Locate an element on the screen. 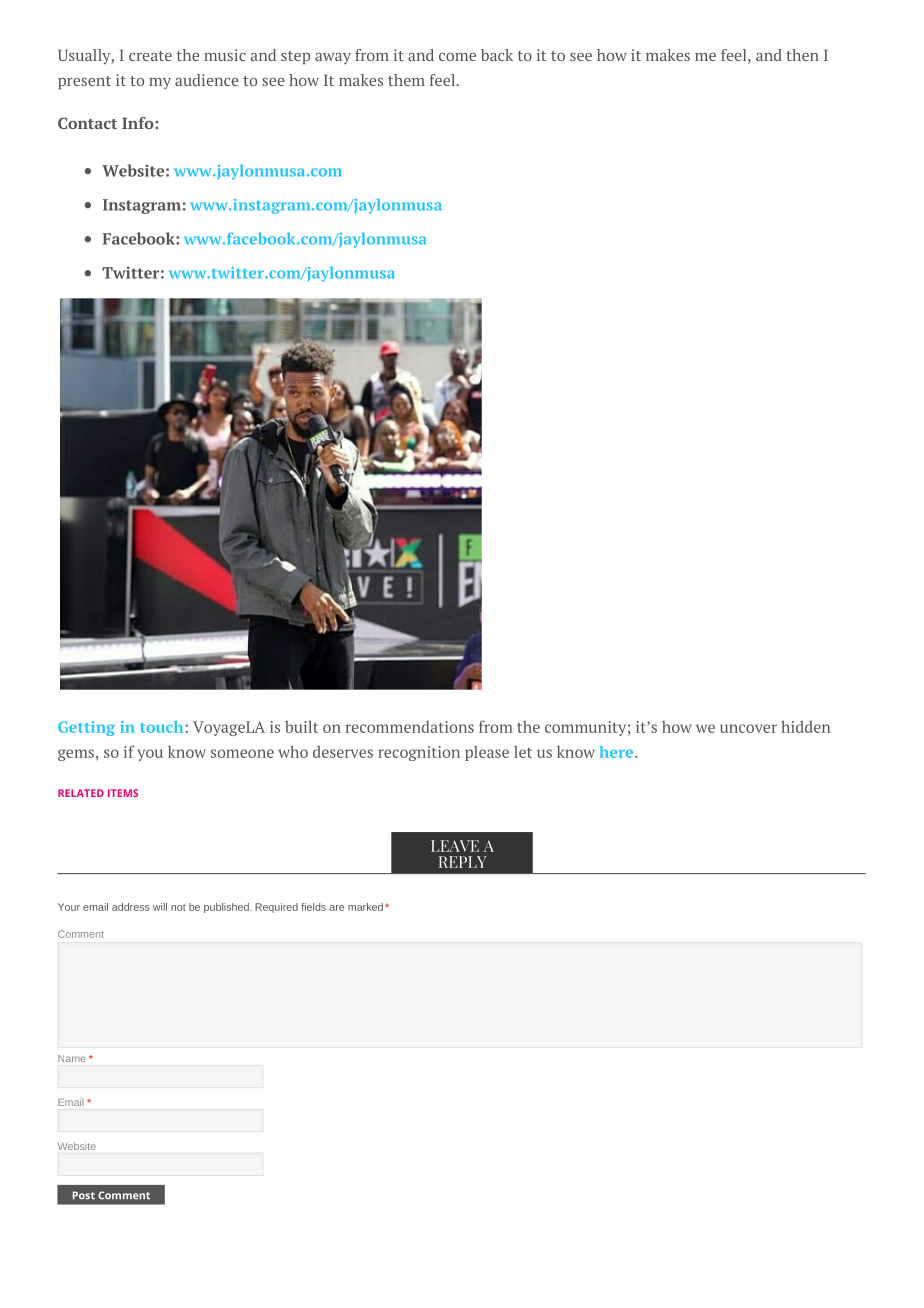 This screenshot has width=924, height=1308. Post is located at coordinates (84, 1195).
